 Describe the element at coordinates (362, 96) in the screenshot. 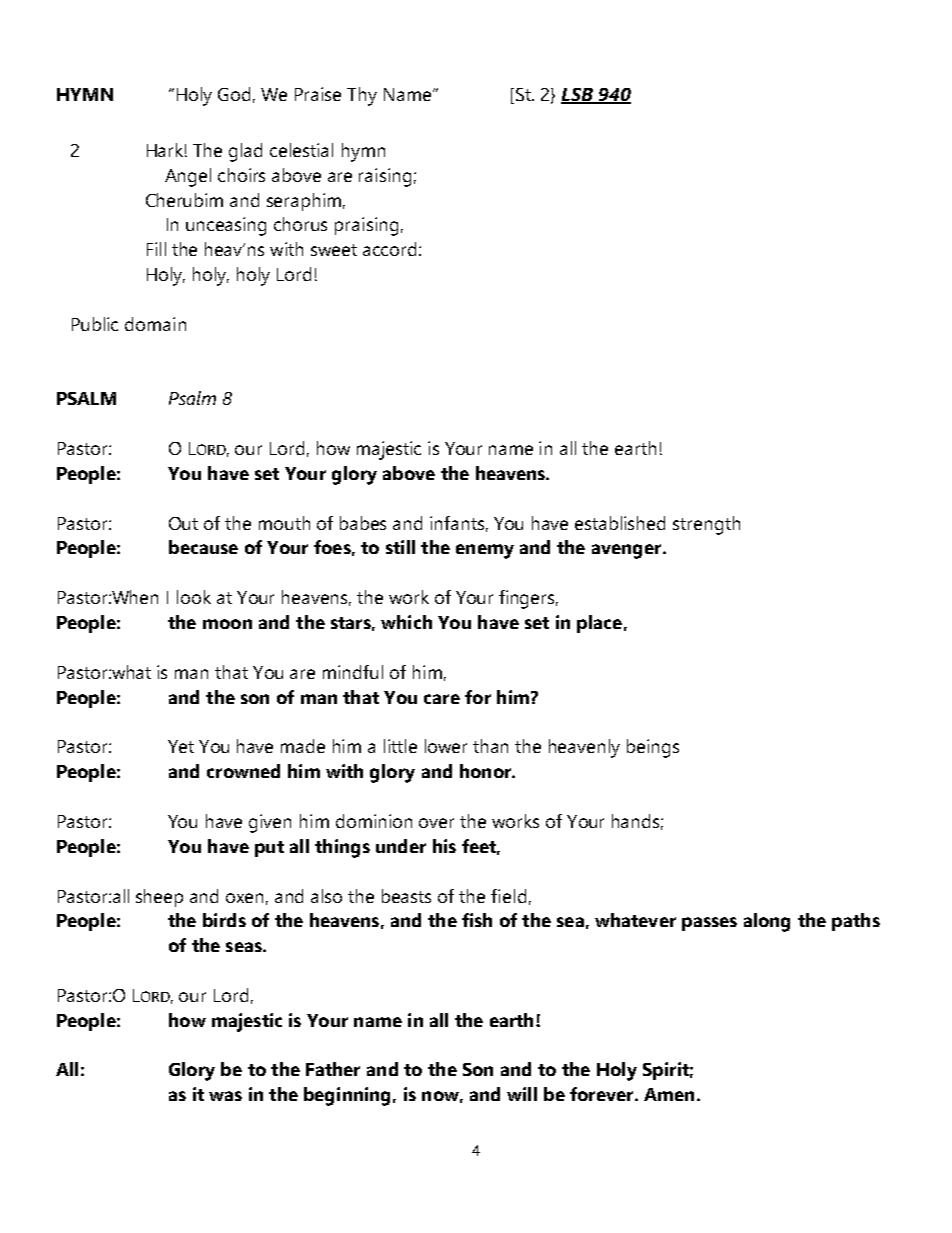

I see `Thy` at that location.
